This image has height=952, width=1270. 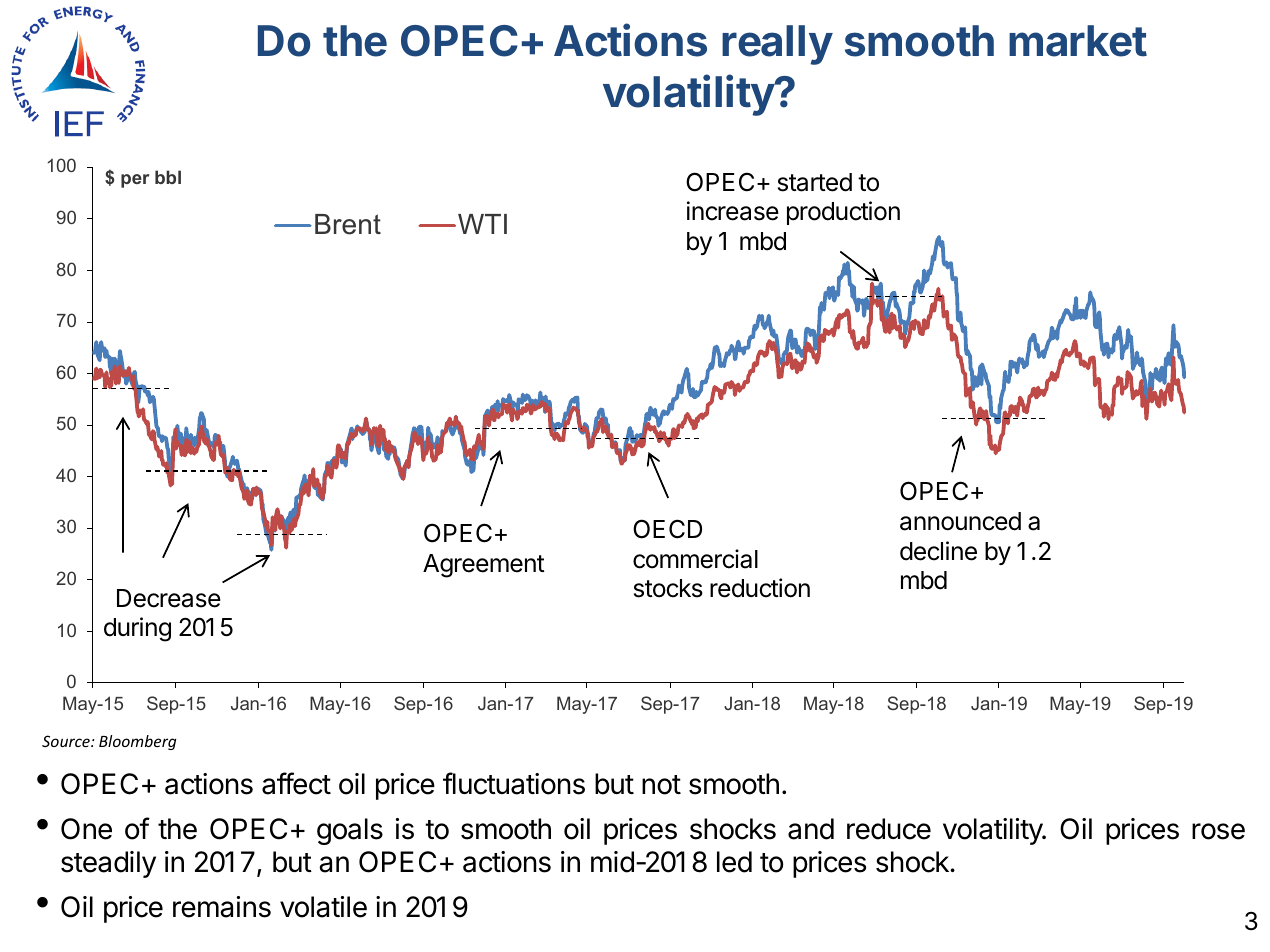 What do you see at coordinates (938, 551) in the image?
I see `decline` at bounding box center [938, 551].
